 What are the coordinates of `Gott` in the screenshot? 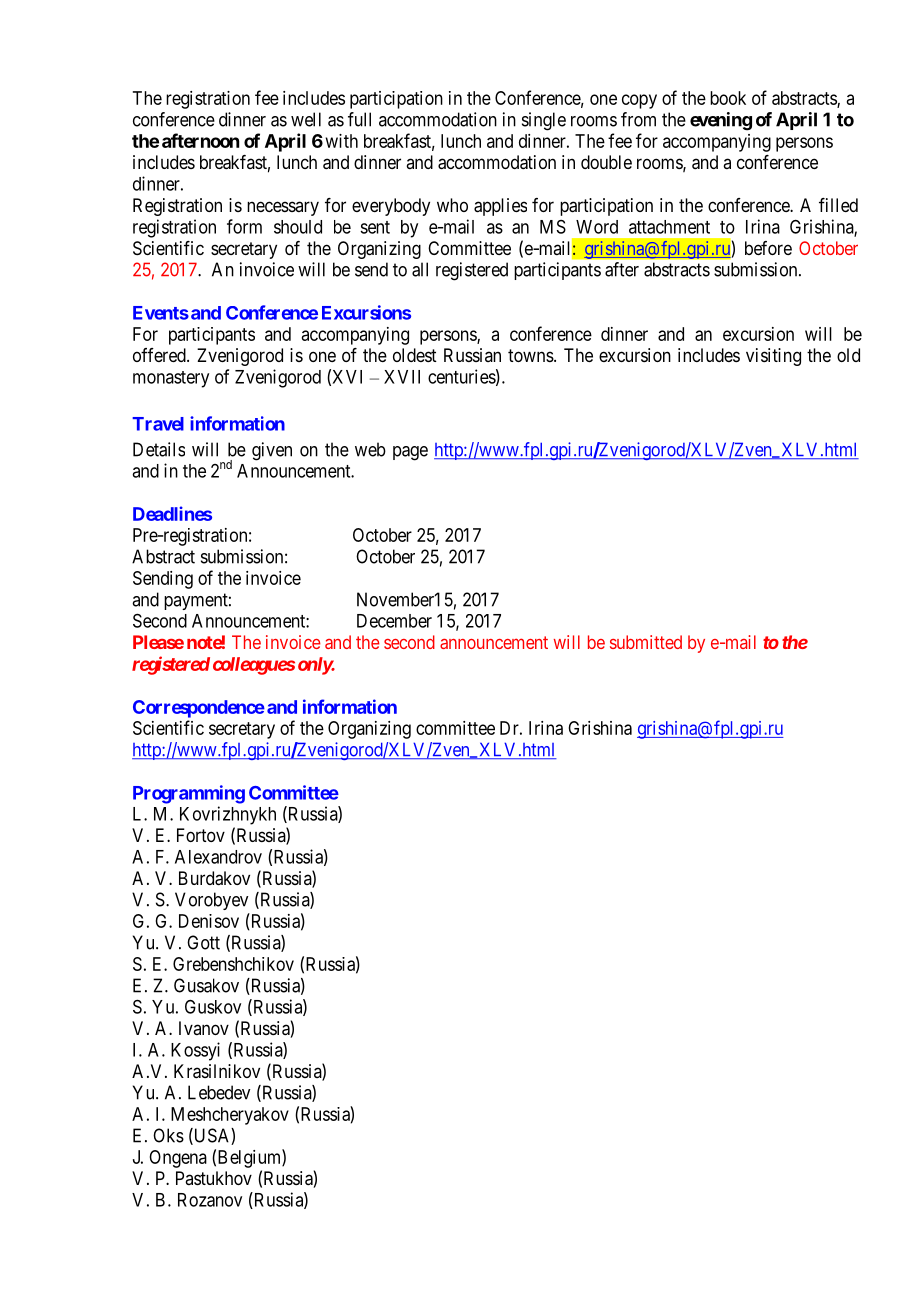 It's located at (203, 942).
